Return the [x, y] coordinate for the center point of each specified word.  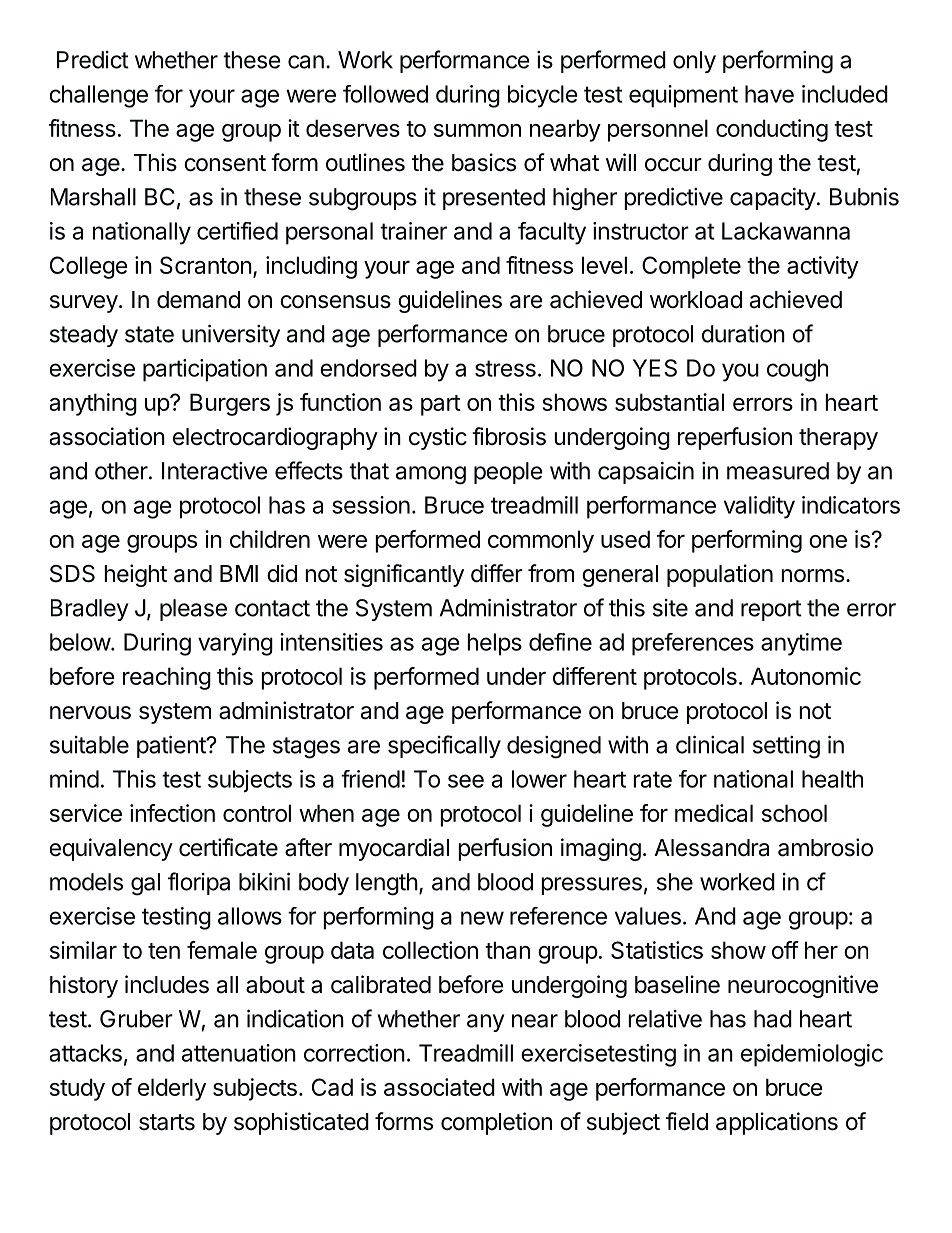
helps [494, 644]
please [193, 610]
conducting [772, 130]
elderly [172, 1089]
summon [477, 130]
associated [439, 1087]
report [771, 610]
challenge [99, 96]
